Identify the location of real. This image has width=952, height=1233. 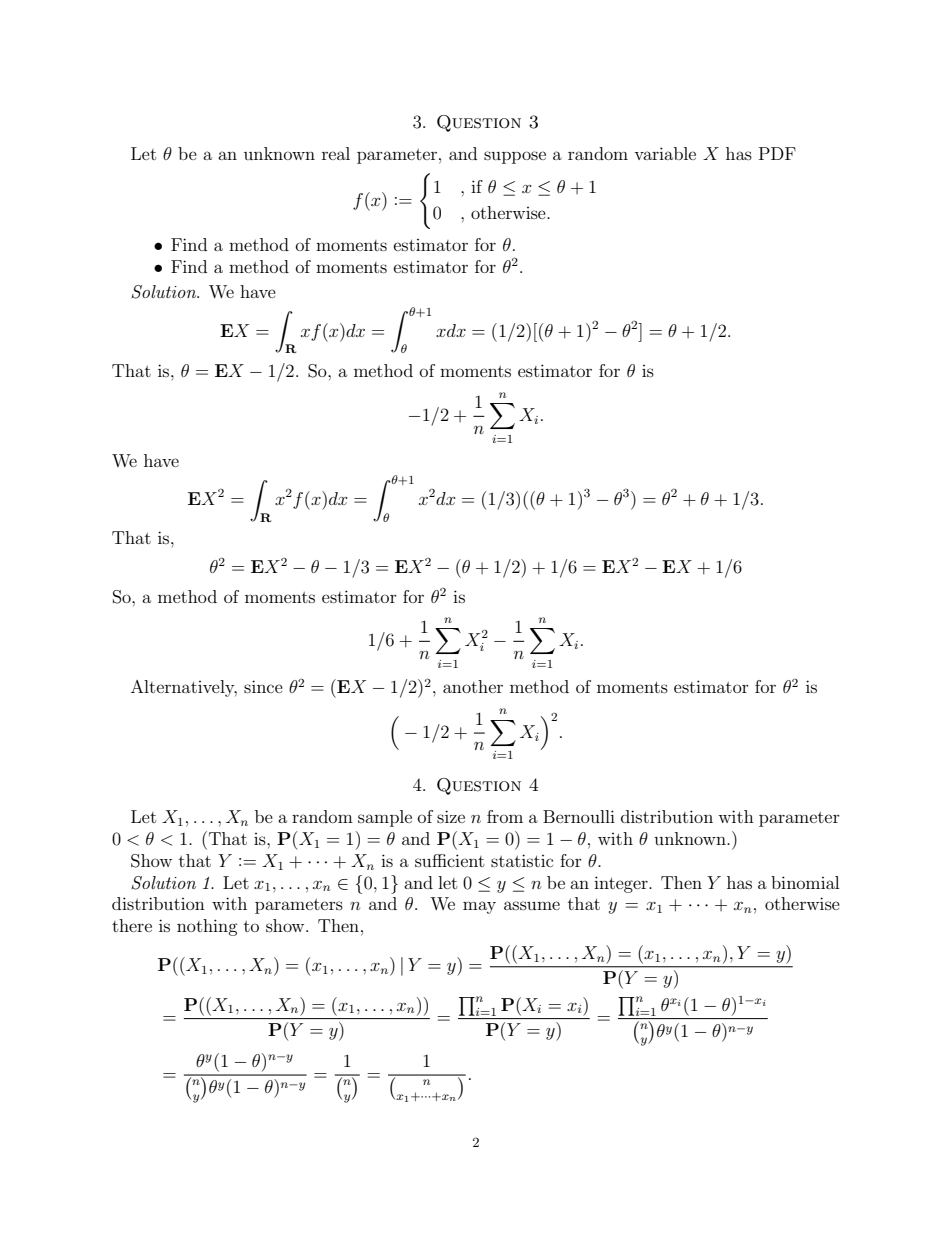
(336, 153).
